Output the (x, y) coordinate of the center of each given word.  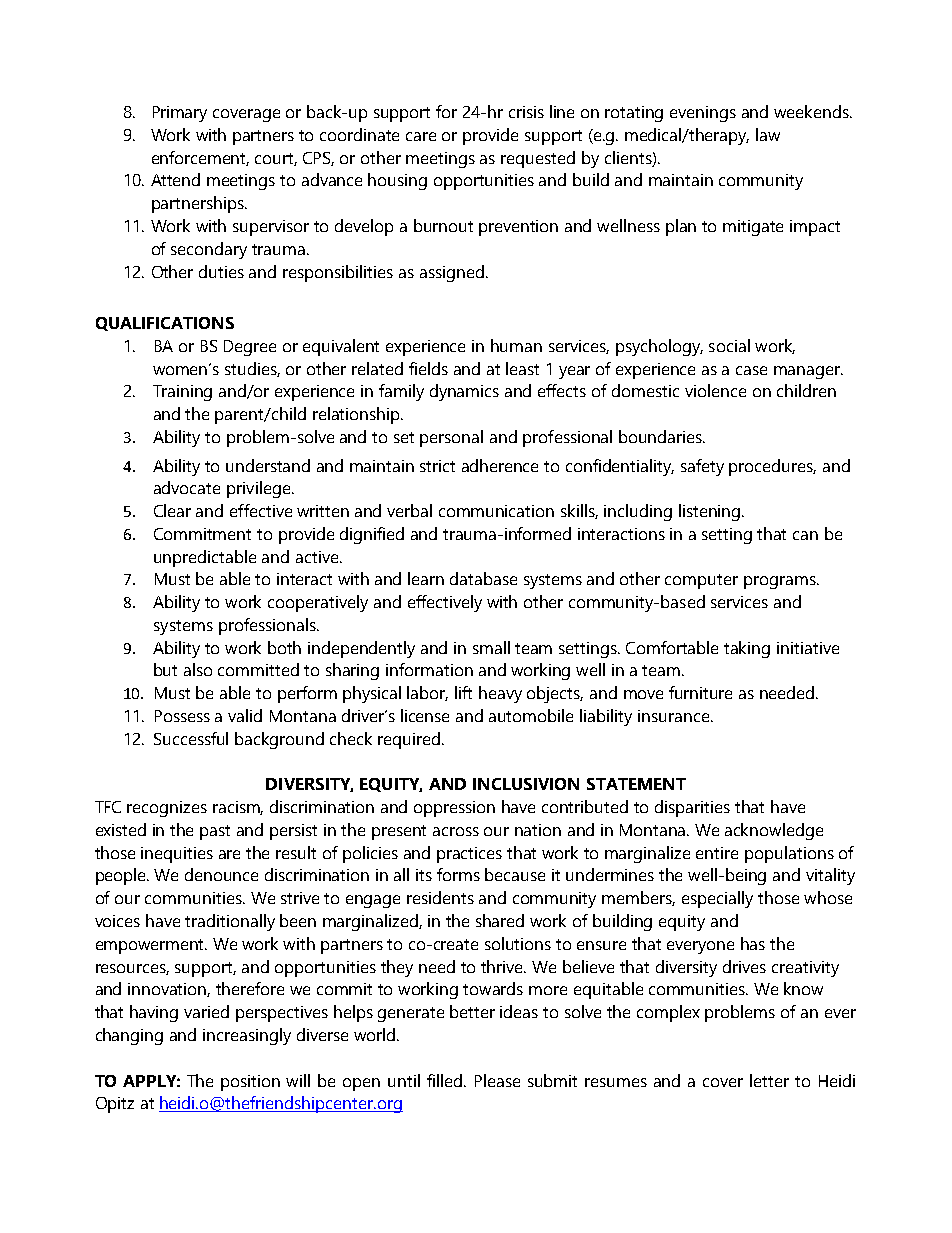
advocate (187, 487)
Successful (191, 738)
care (421, 136)
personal (451, 438)
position (250, 1083)
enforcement (200, 158)
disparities (692, 808)
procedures (772, 467)
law (768, 134)
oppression (454, 809)
